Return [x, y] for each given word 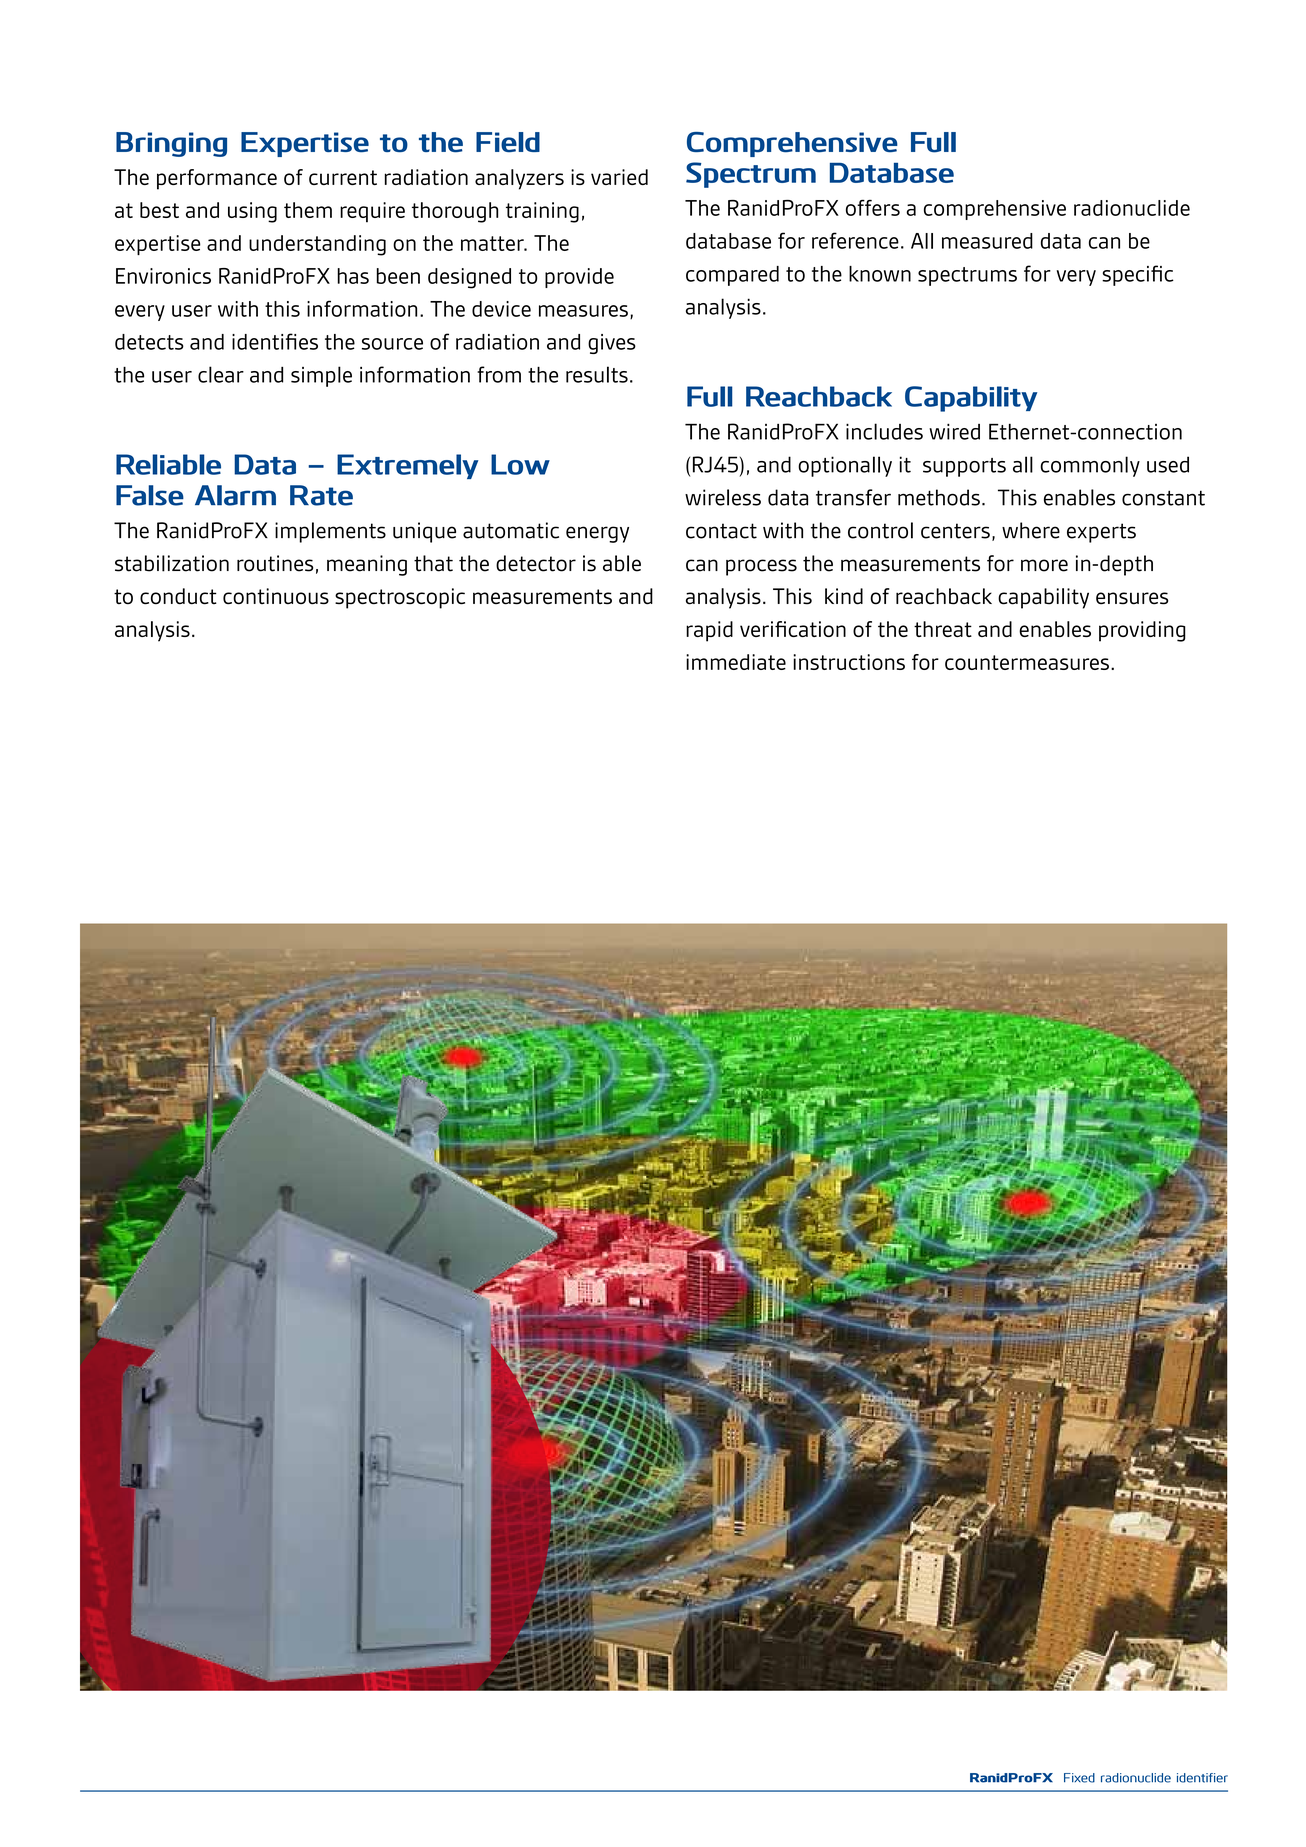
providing [1142, 631]
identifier [1202, 1778]
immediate [736, 662]
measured [987, 241]
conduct [178, 596]
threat [943, 629]
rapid [709, 631]
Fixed [1079, 1778]
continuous [276, 596]
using [252, 212]
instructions [849, 662]
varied [619, 177]
